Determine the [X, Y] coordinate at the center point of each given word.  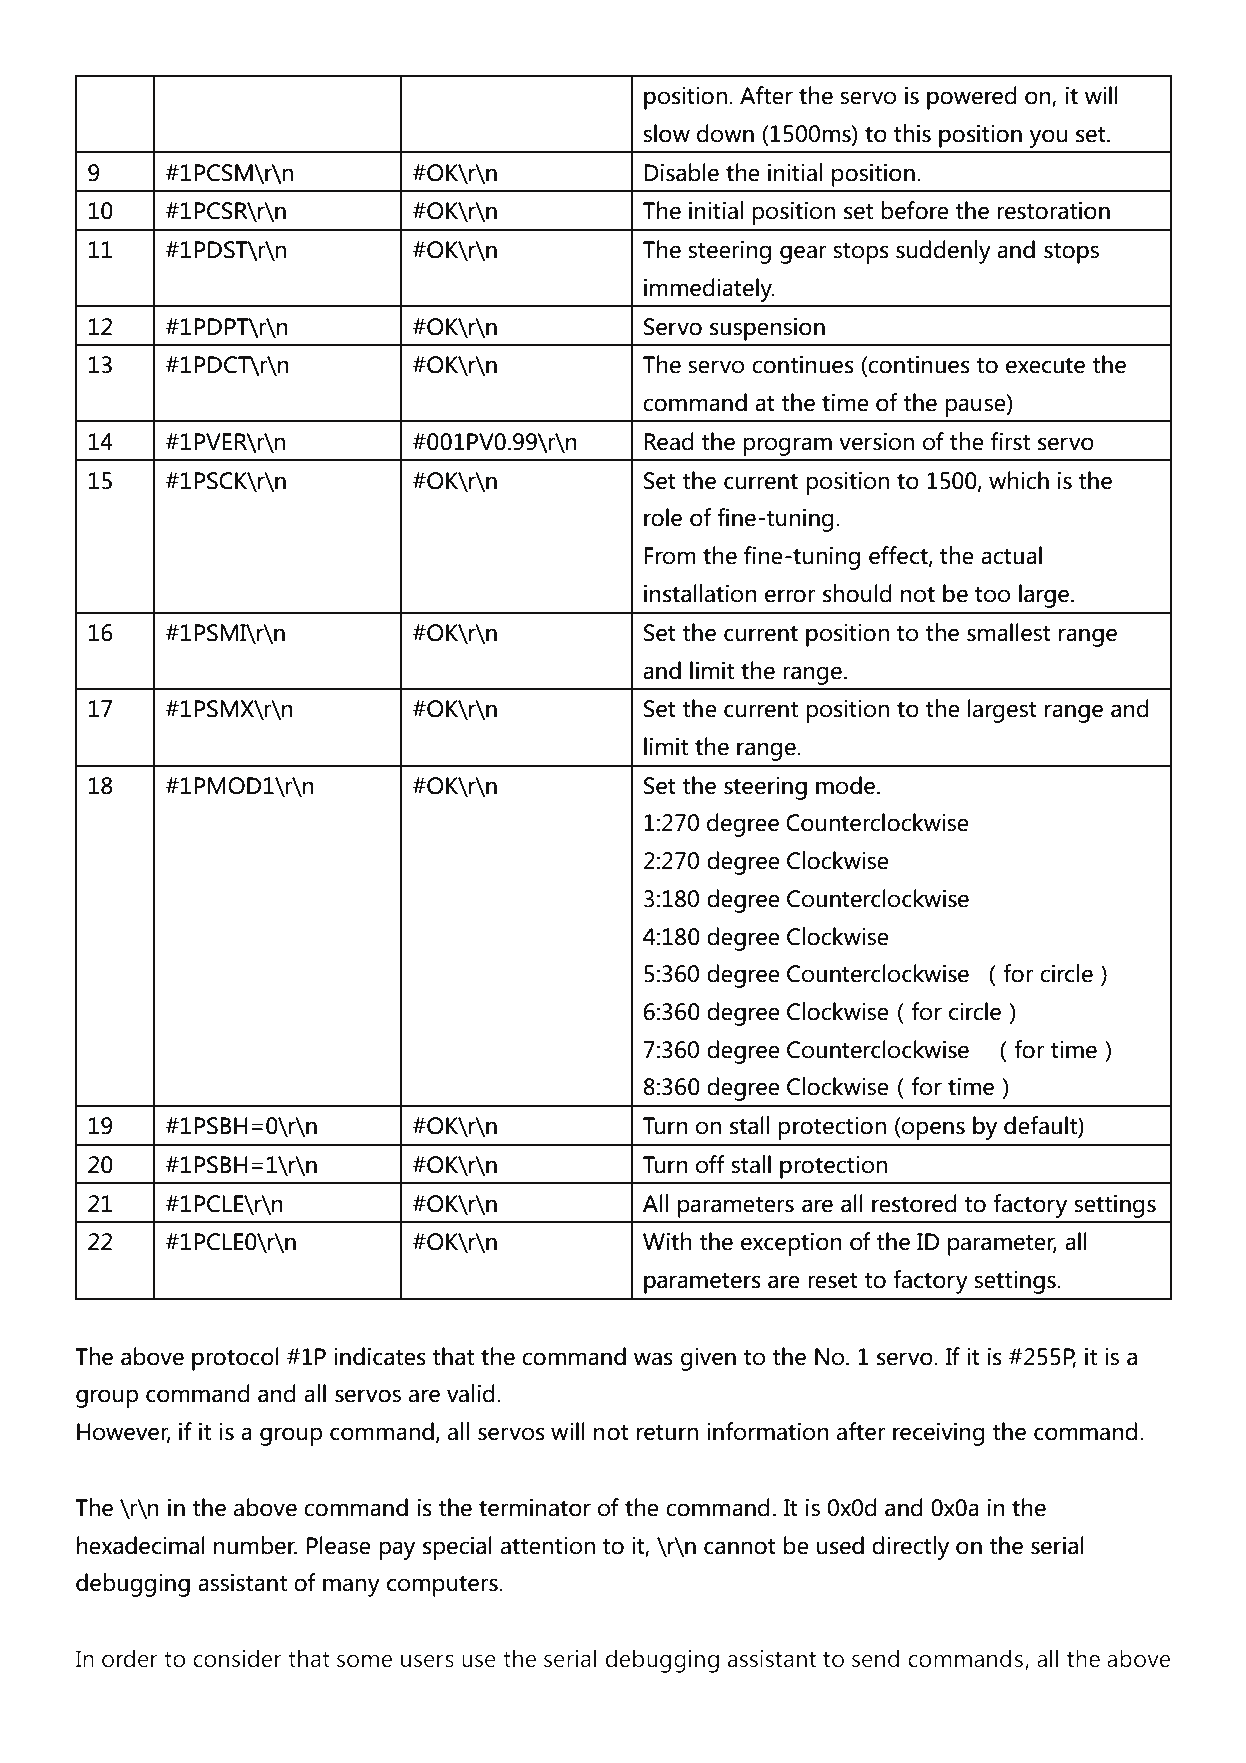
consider [237, 1658]
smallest [1009, 632]
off [710, 1164]
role [663, 517]
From [670, 556]
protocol [235, 1359]
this [912, 133]
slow [666, 133]
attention [548, 1545]
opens [932, 1130]
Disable [681, 172]
